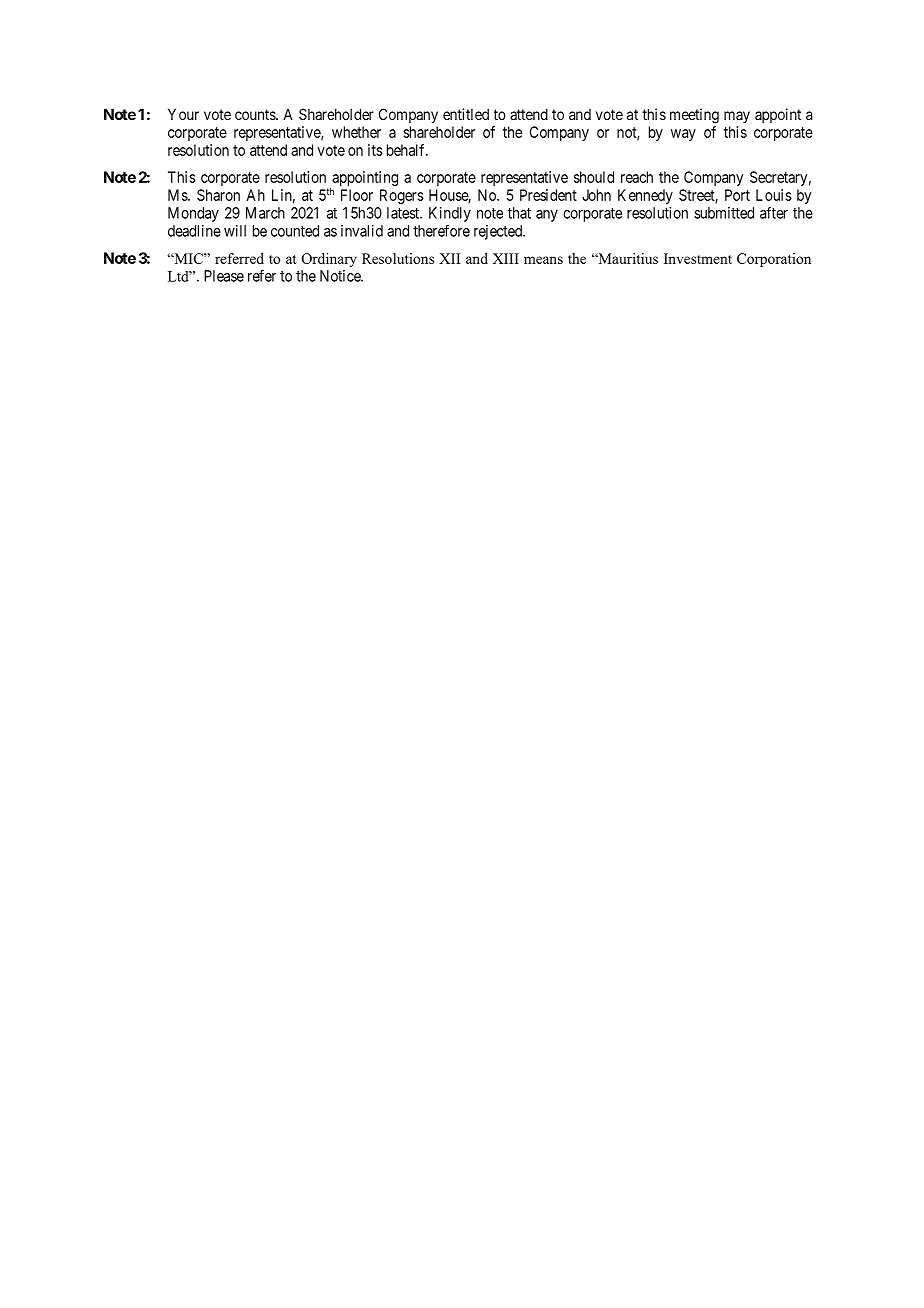 The width and height of the page is (924, 1308). What do you see at coordinates (224, 276) in the page?
I see `Please` at bounding box center [224, 276].
